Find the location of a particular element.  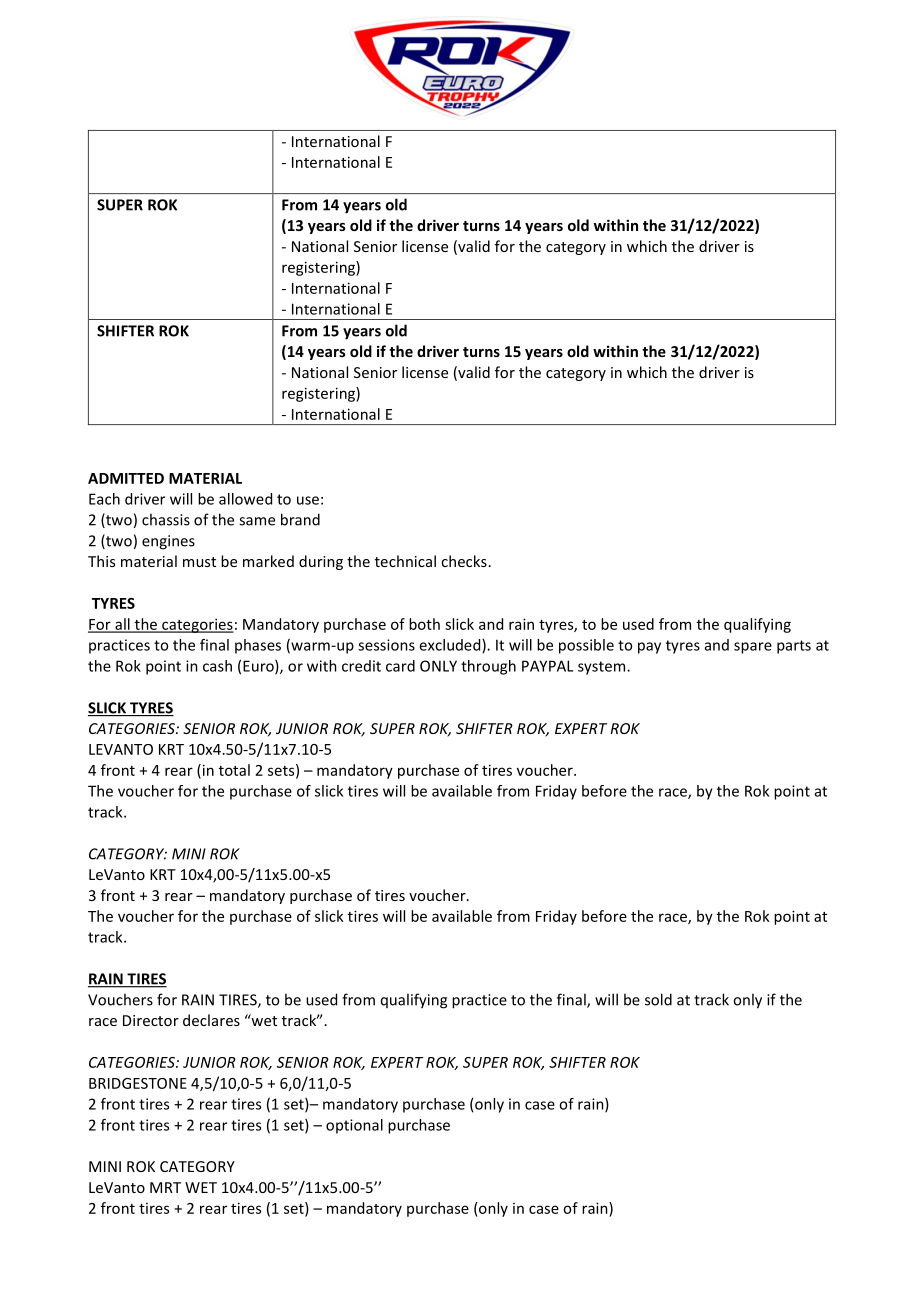

MRT is located at coordinates (165, 1187).
